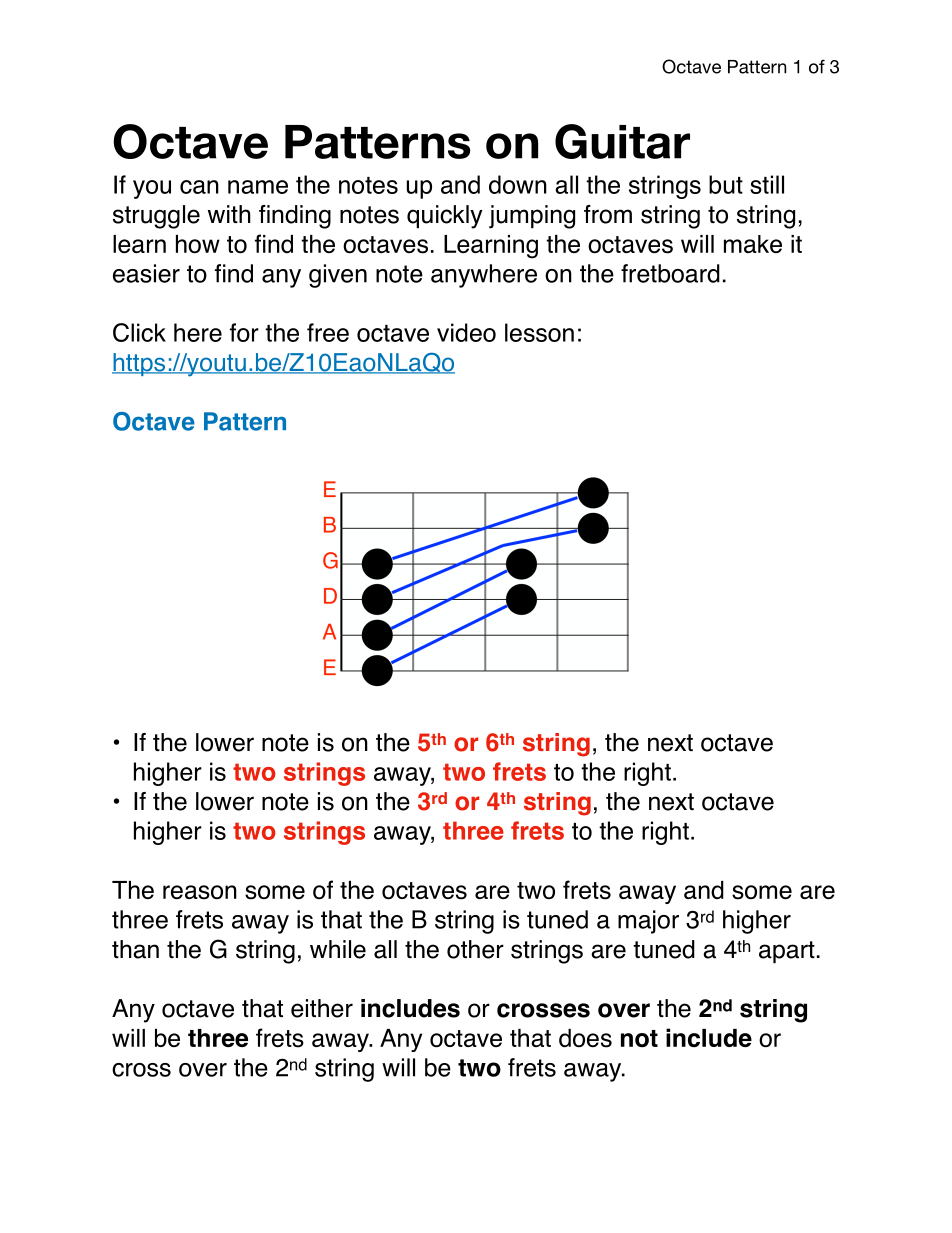 This image has height=1233, width=952. I want to click on quickly, so click(445, 217).
